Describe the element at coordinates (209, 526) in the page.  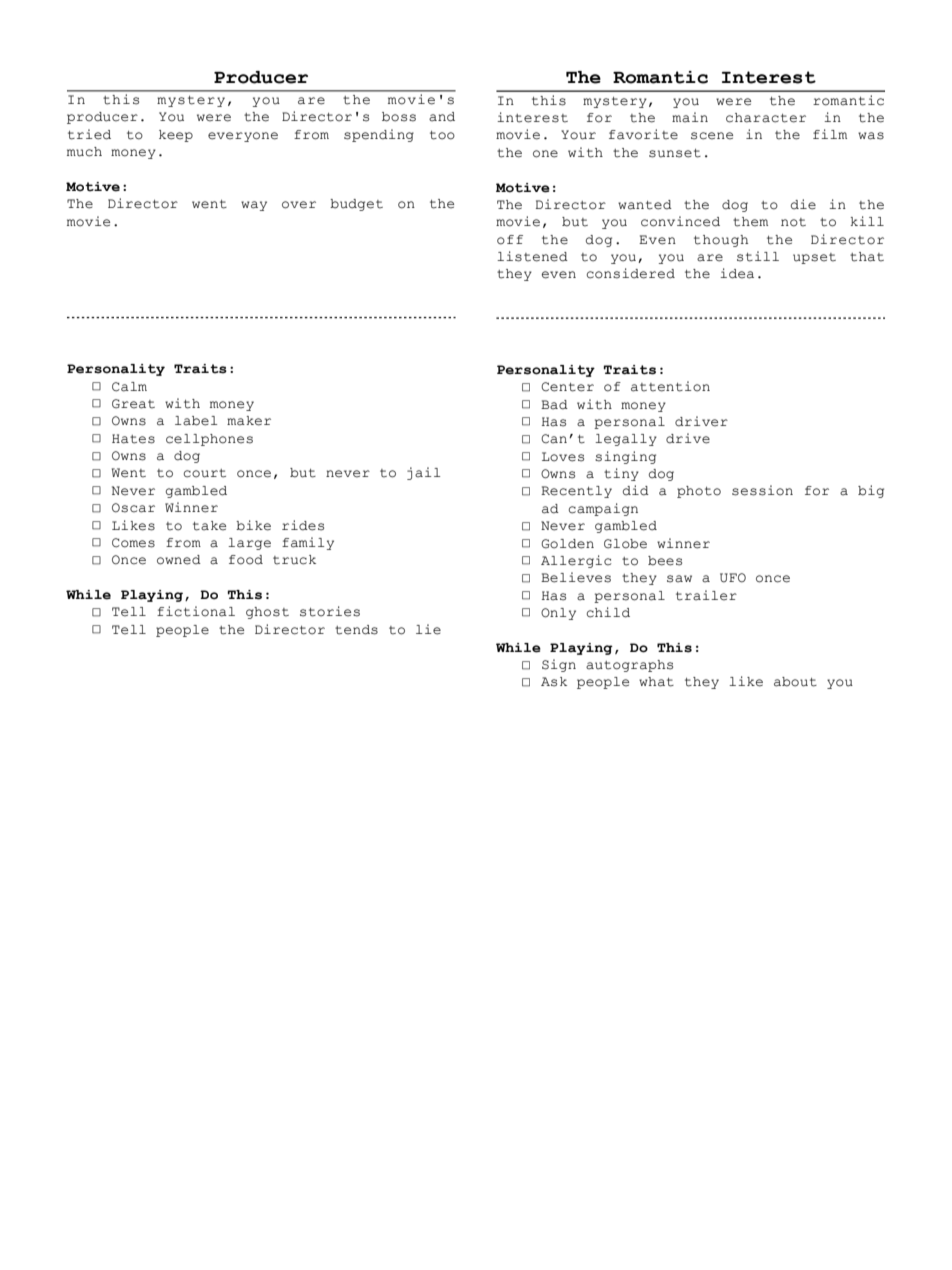
I see `take` at that location.
